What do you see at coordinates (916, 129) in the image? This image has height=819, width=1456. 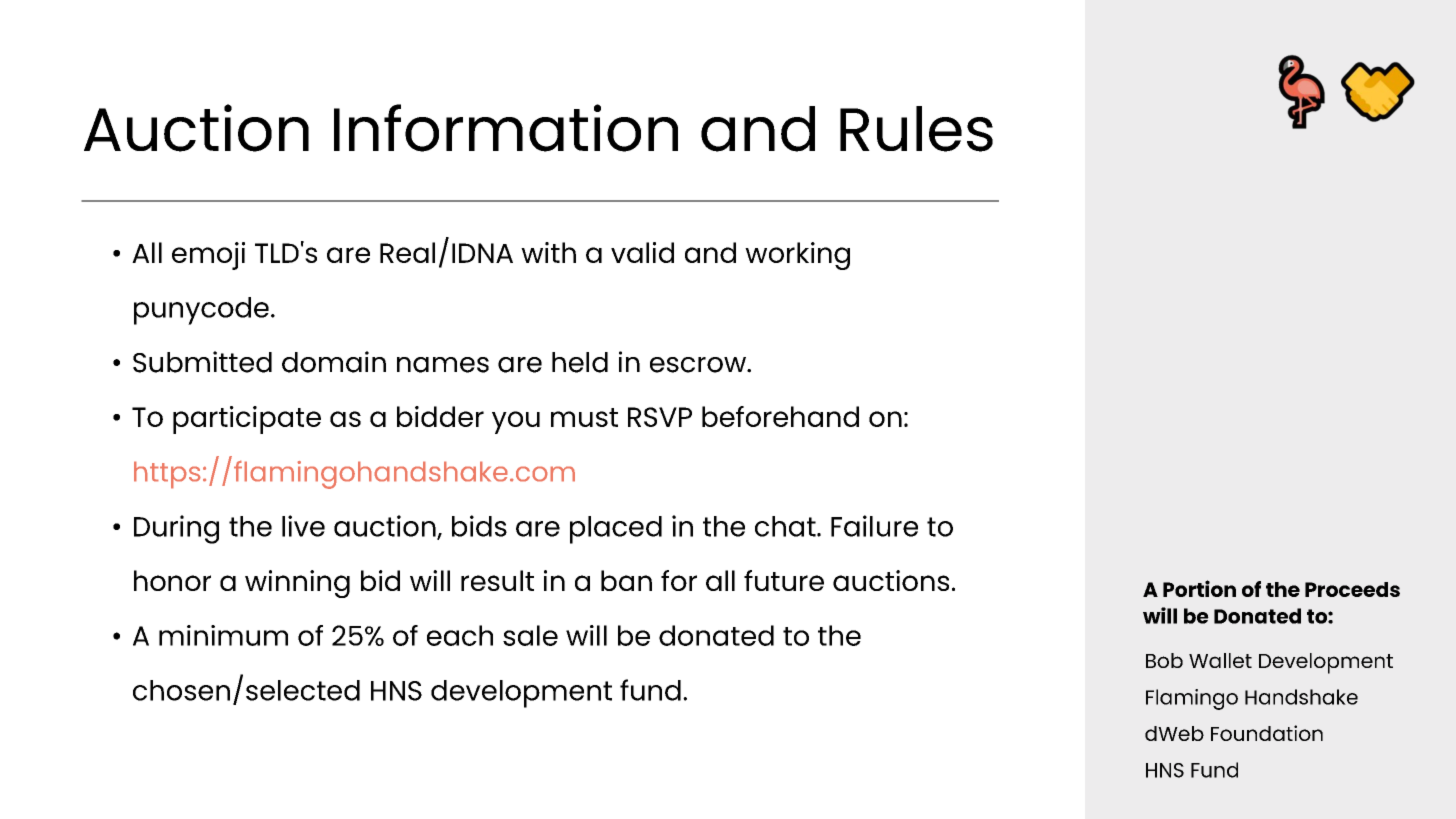 I see `Rules` at bounding box center [916, 129].
